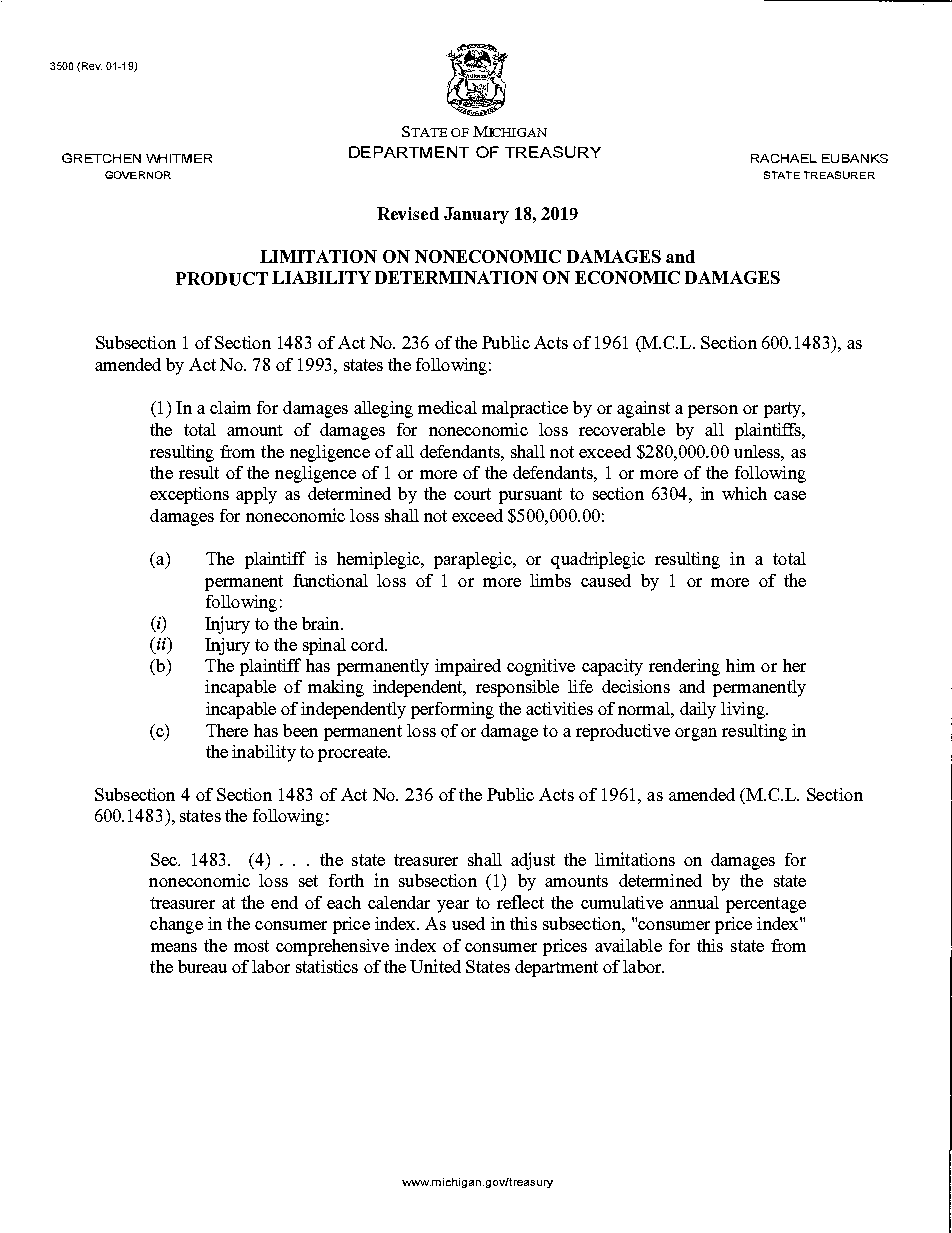 The width and height of the screenshot is (952, 1233). I want to click on January, so click(476, 215).
